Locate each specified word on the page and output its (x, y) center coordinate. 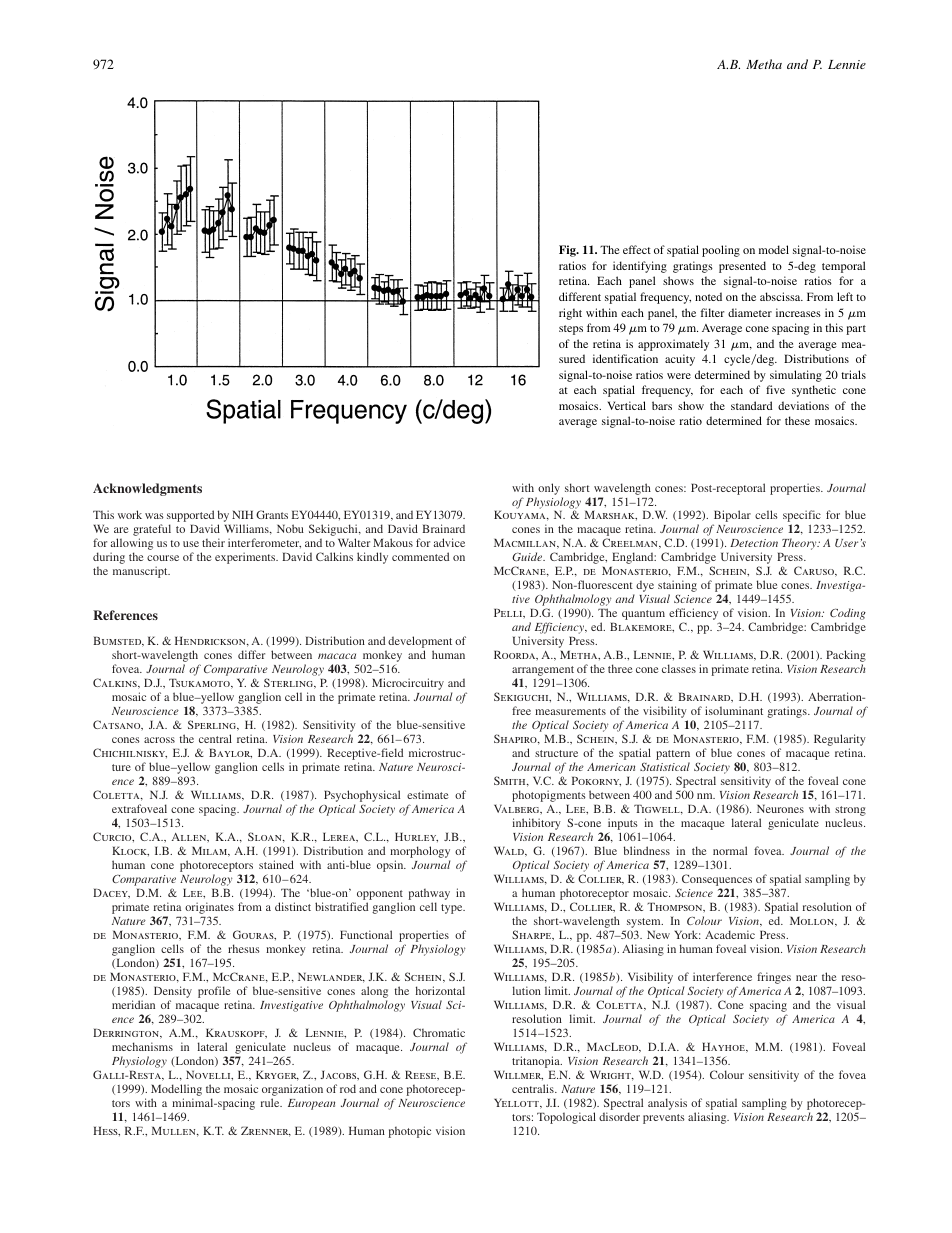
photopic (409, 1132)
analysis (667, 1104)
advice (449, 542)
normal (730, 850)
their (213, 542)
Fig (568, 251)
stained (276, 864)
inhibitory (536, 824)
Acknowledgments (147, 489)
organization (292, 1090)
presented (742, 267)
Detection (754, 543)
